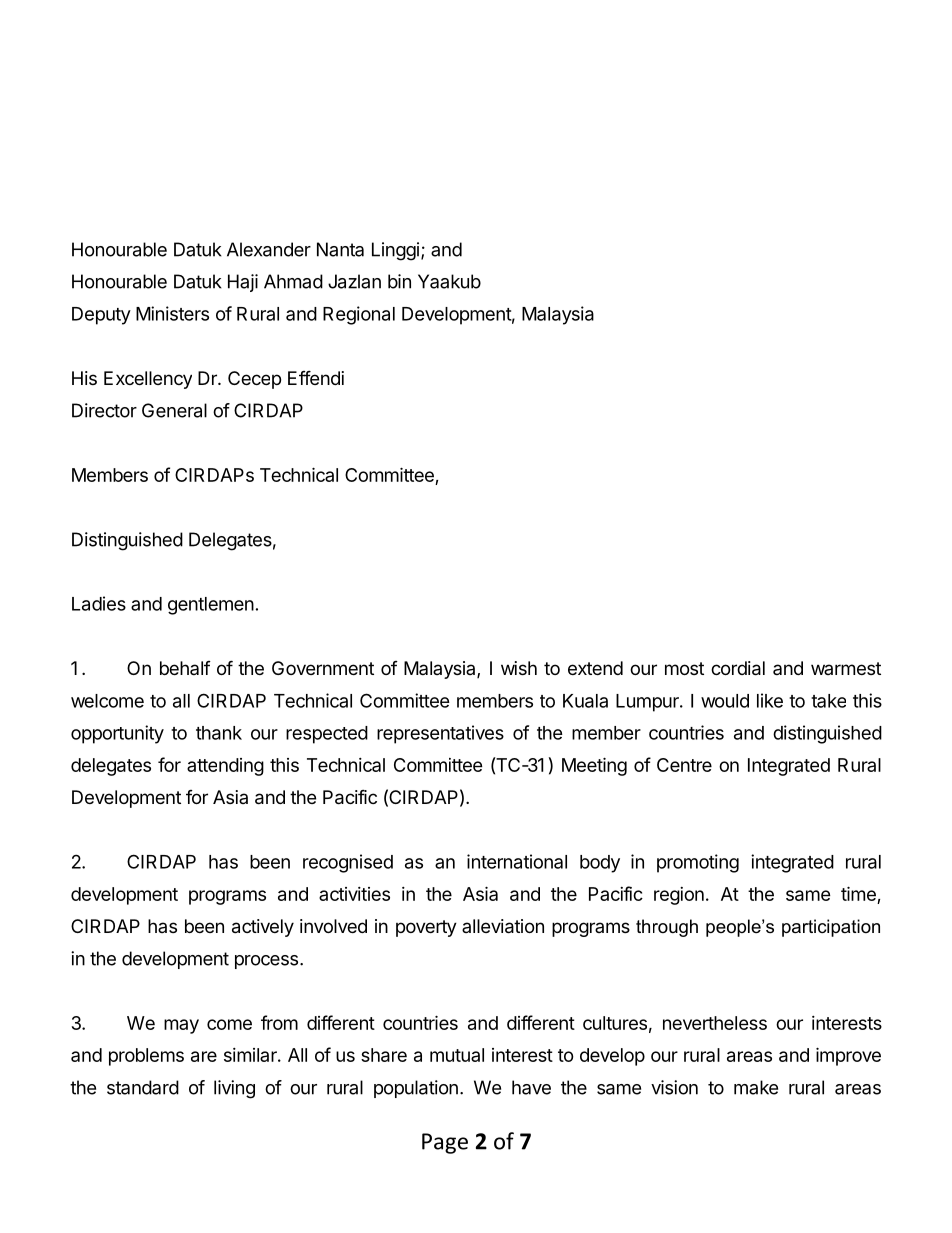 The image size is (952, 1233). I want to click on Page, so click(445, 1143).
